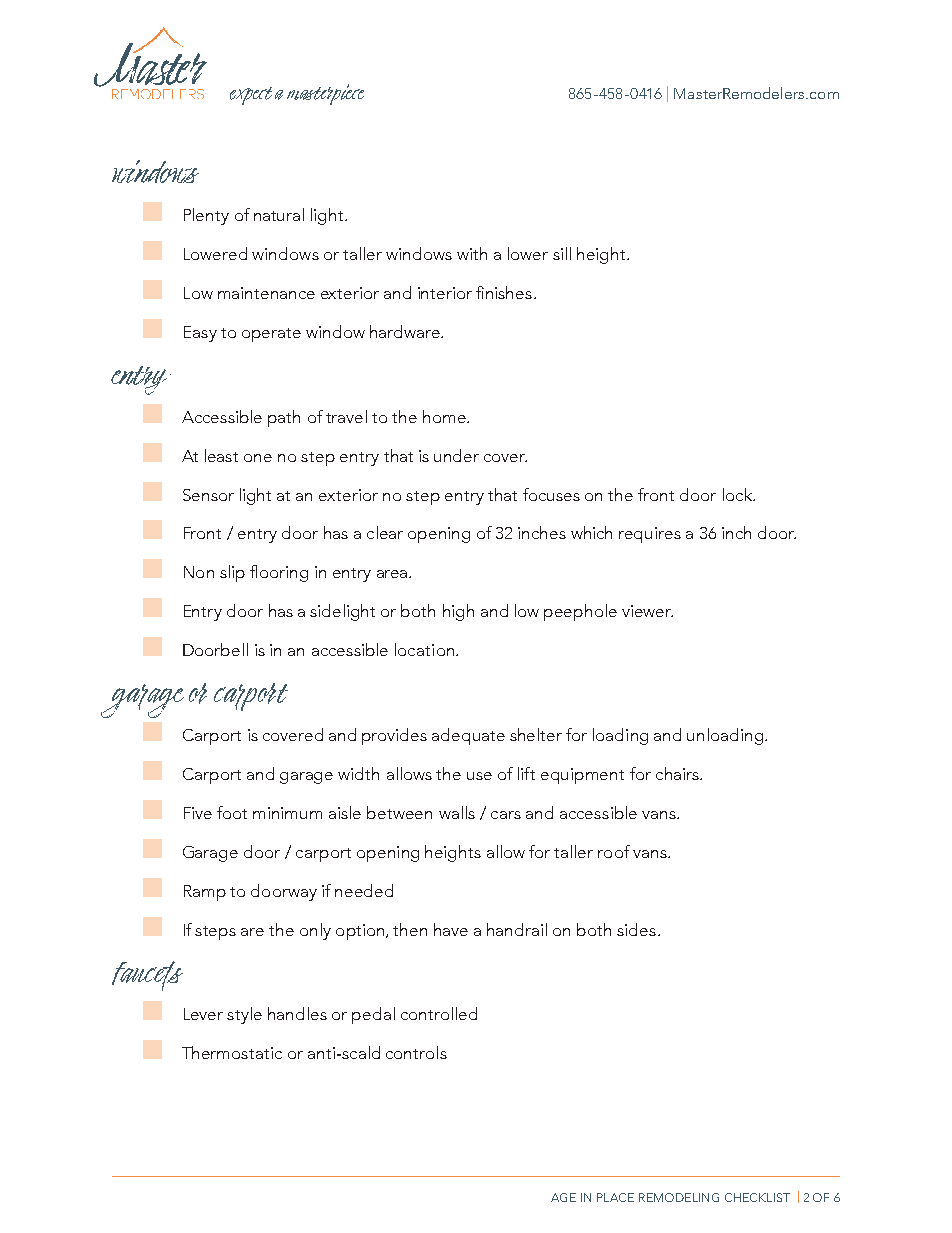 This screenshot has height=1233, width=952. I want to click on chairs, so click(678, 773).
